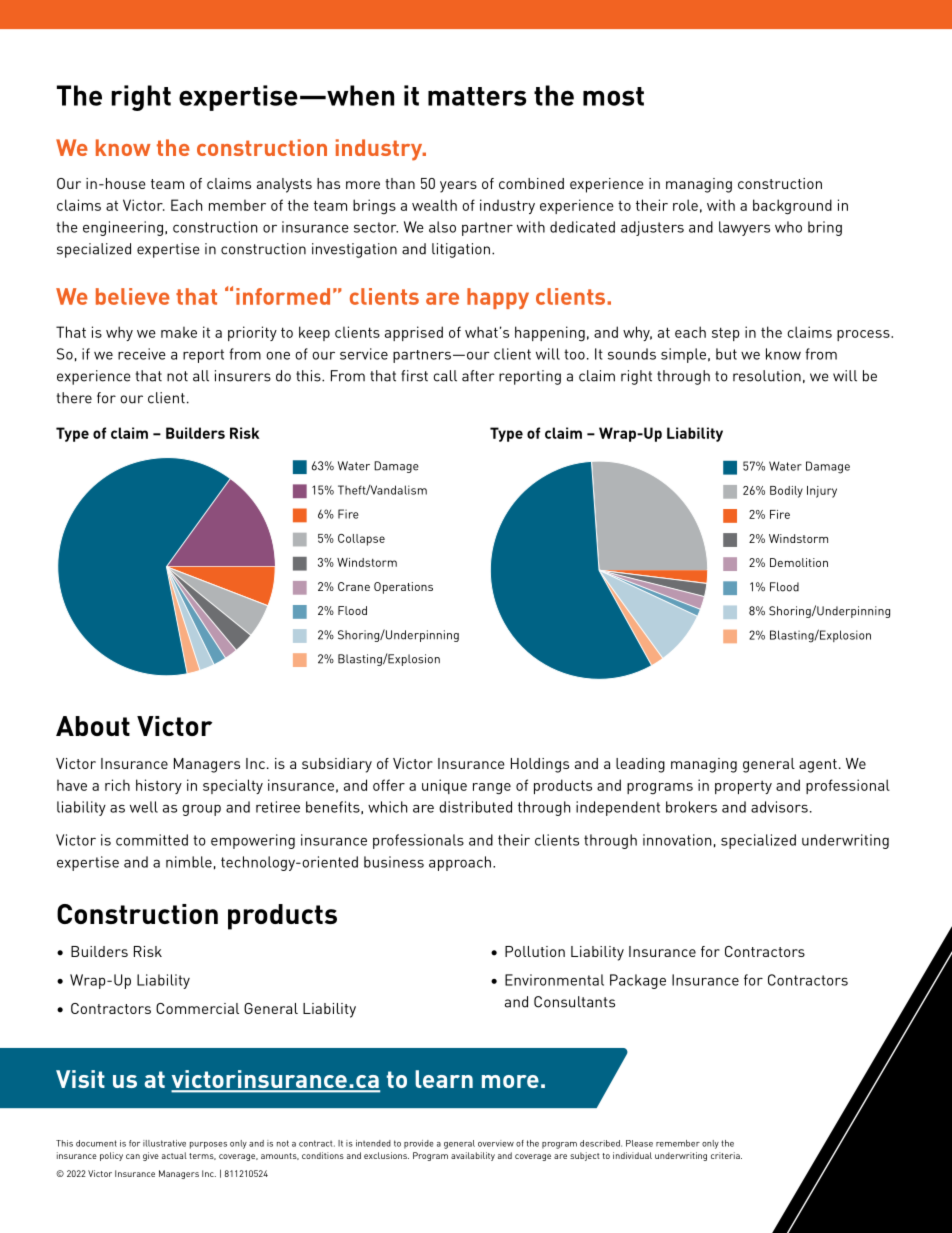 The height and width of the screenshot is (1233, 952). What do you see at coordinates (799, 562) in the screenshot?
I see `Demolition` at bounding box center [799, 562].
